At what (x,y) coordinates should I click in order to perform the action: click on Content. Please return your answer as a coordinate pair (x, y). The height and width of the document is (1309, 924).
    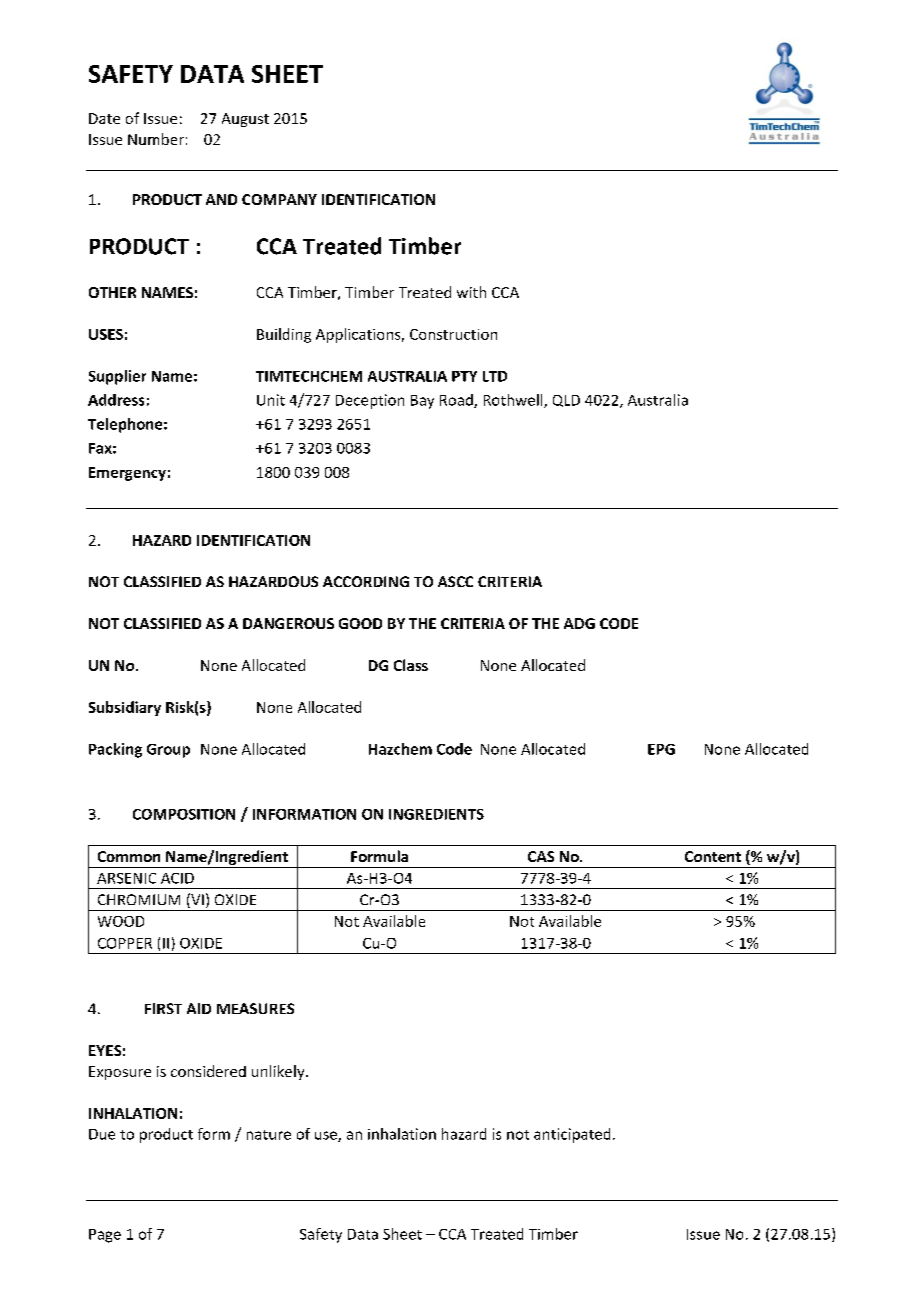
    Looking at the image, I should click on (713, 856).
